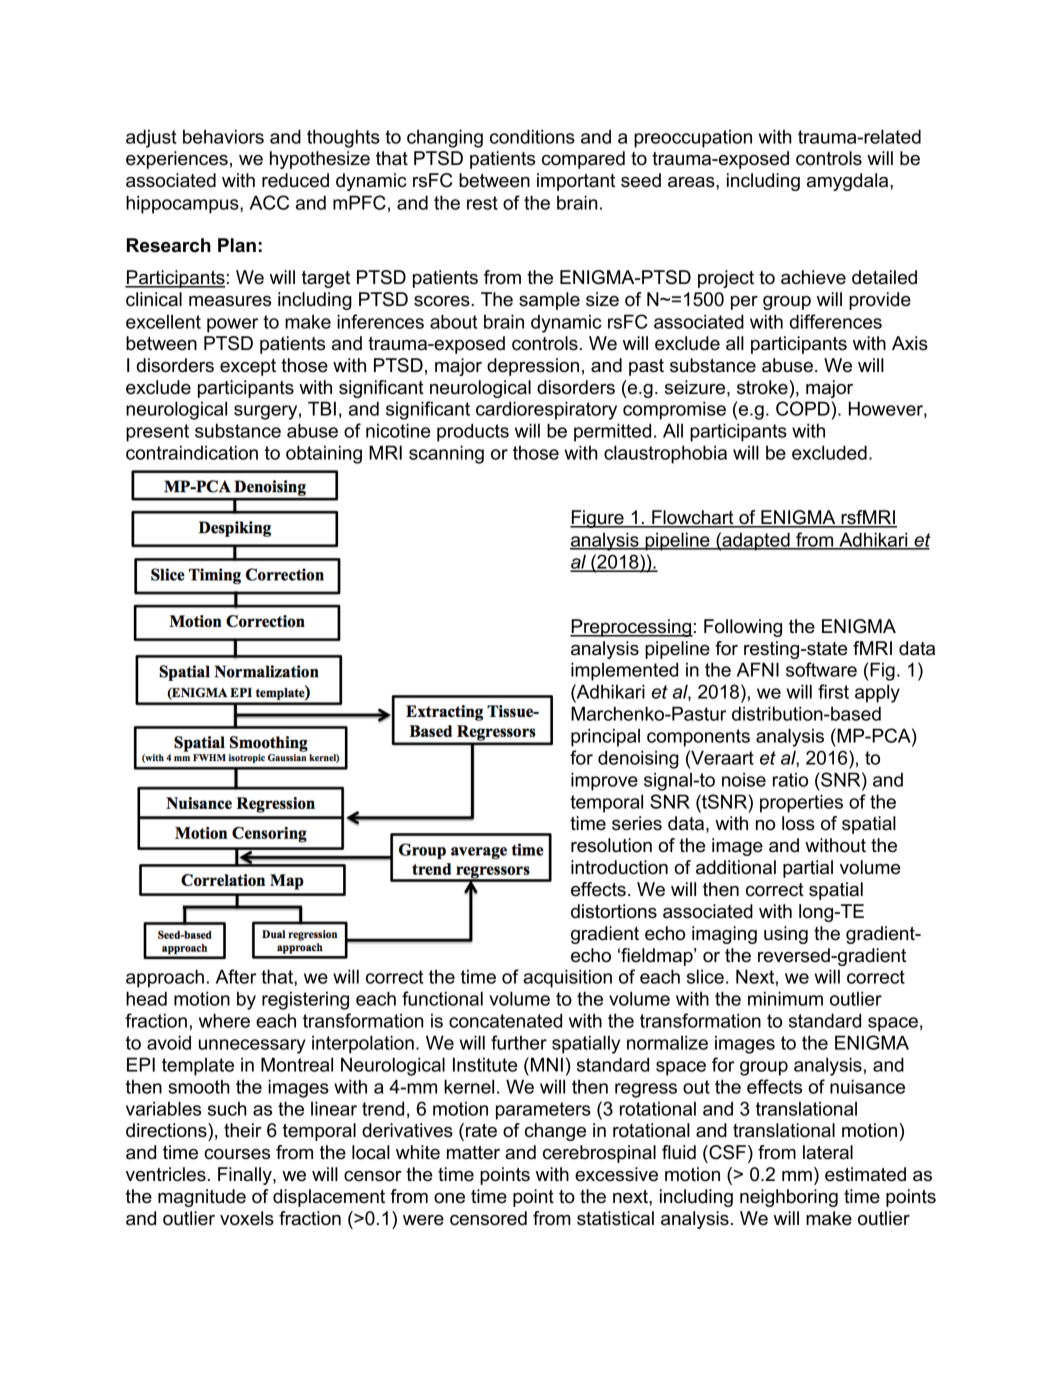 The width and height of the screenshot is (1061, 1373). I want to click on implemented, so click(624, 671).
